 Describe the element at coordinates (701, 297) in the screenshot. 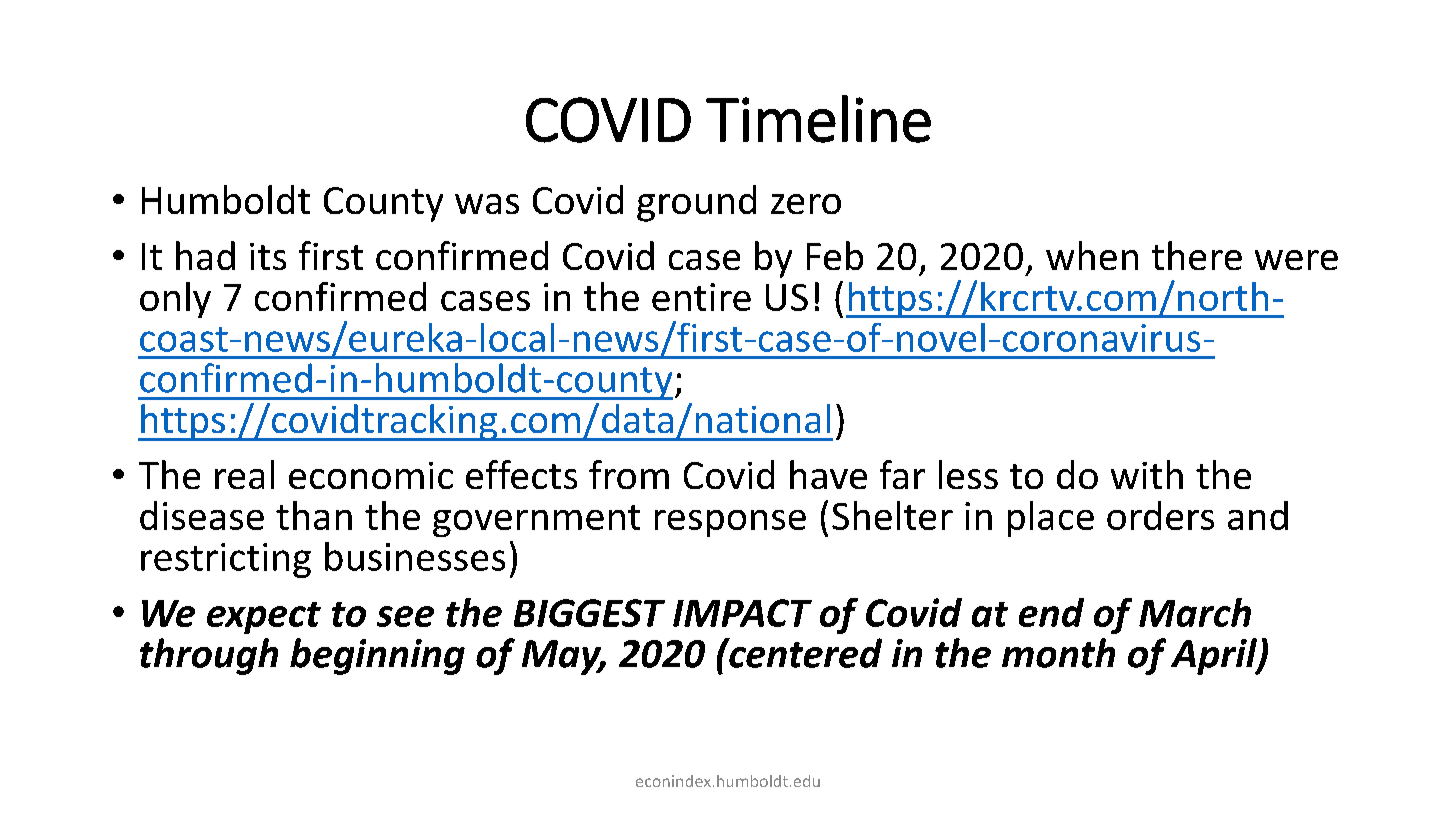

I see `entire` at that location.
